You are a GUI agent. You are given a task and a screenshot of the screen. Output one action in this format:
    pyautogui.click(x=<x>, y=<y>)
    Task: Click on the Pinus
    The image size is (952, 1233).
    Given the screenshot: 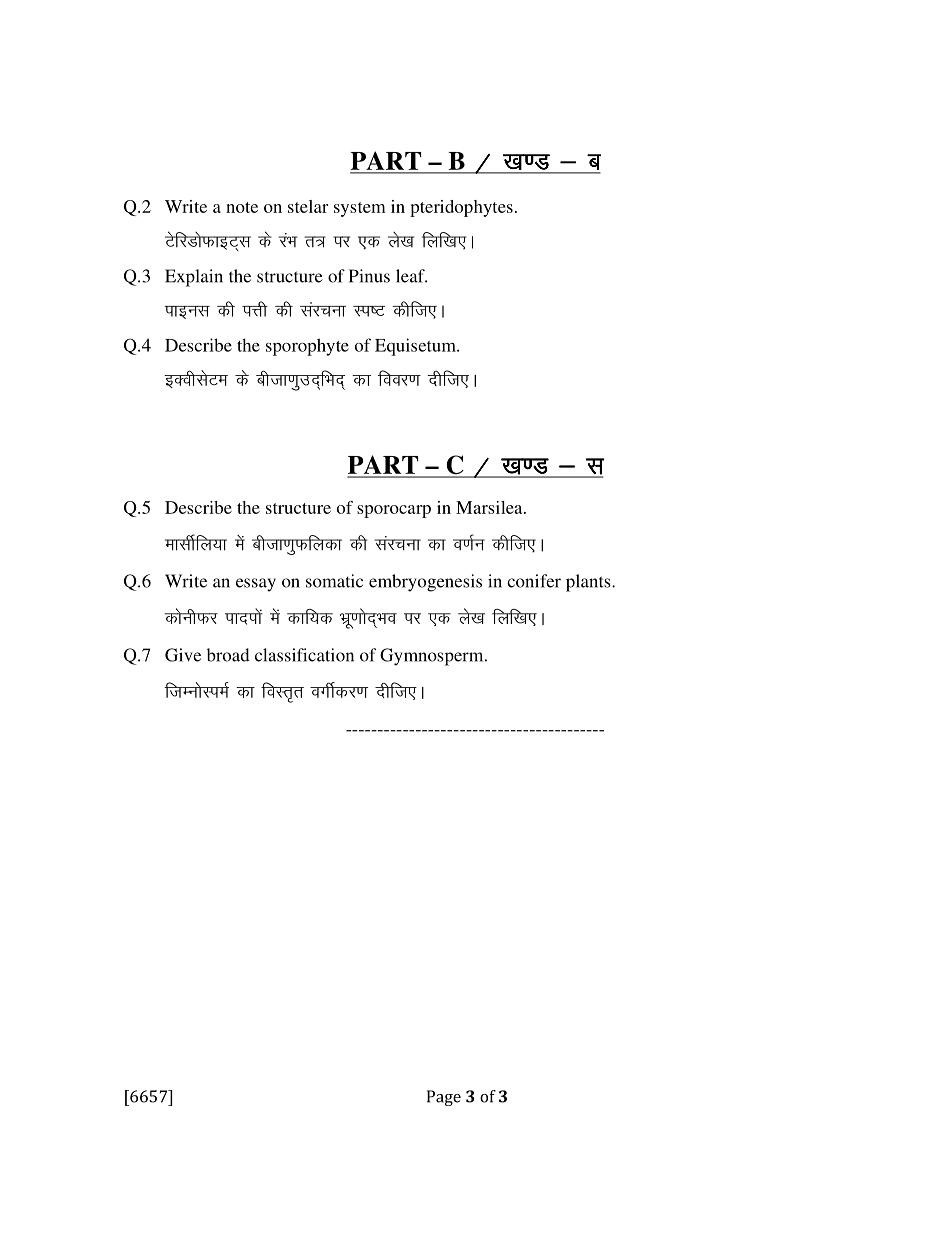 What is the action you would take?
    pyautogui.click(x=369, y=276)
